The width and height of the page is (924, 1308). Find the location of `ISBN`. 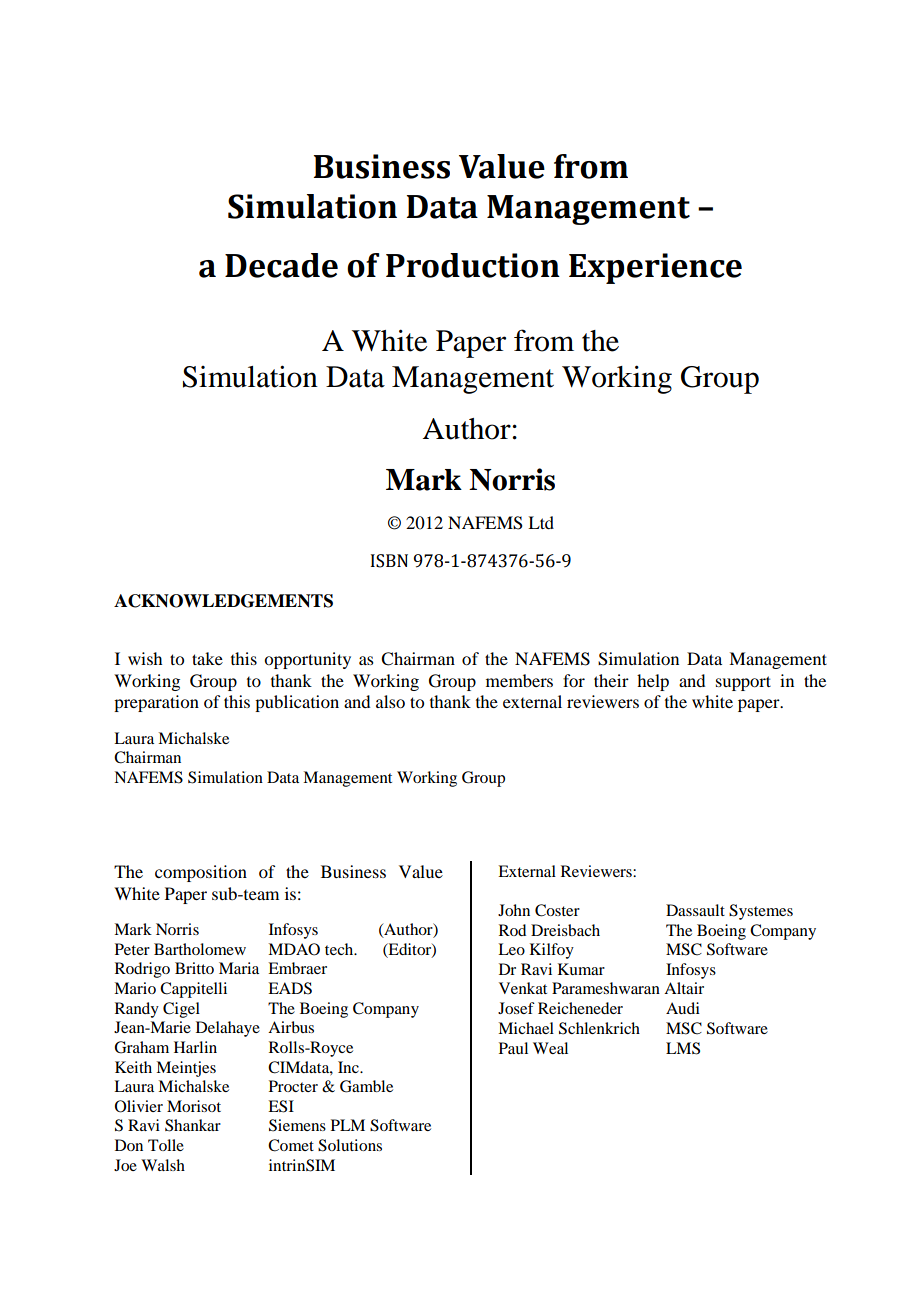

ISBN is located at coordinates (389, 561).
